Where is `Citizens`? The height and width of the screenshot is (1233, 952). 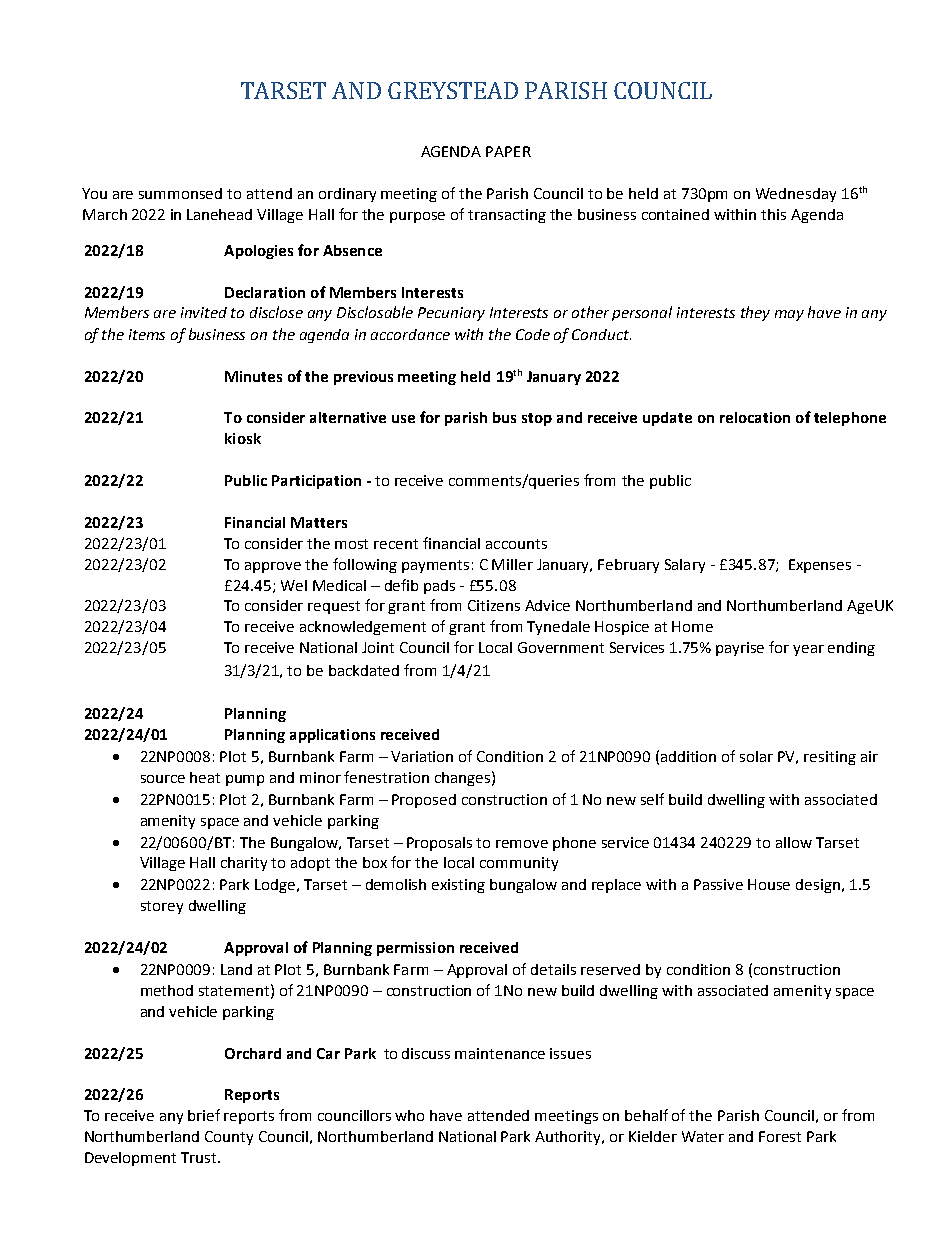 Citizens is located at coordinates (494, 605).
